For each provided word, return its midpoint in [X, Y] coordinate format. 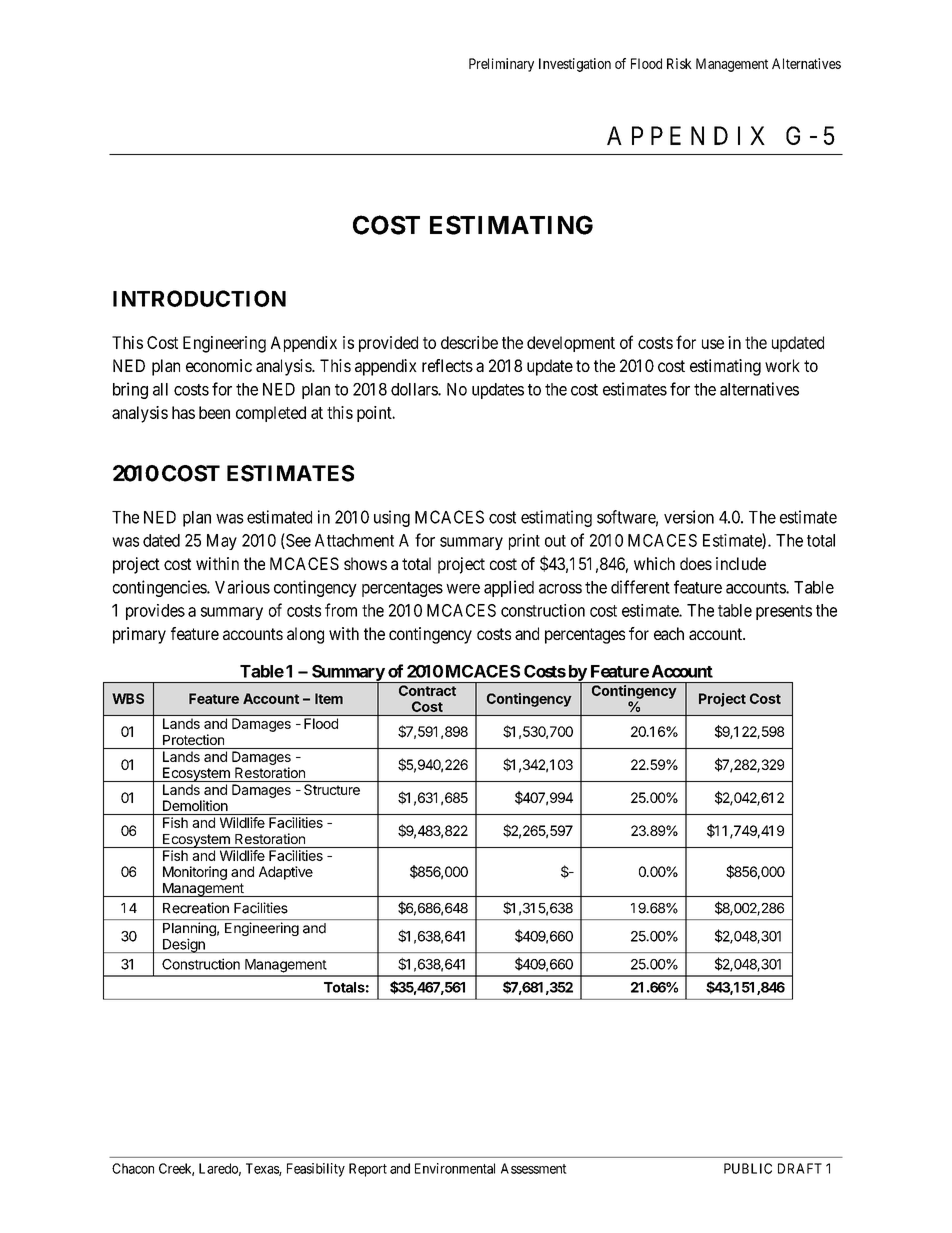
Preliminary [501, 65]
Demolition [195, 805]
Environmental [455, 1168]
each [669, 633]
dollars [415, 389]
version [689, 517]
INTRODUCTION [199, 298]
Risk [679, 63]
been [214, 412]
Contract [427, 690]
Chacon [133, 1168]
